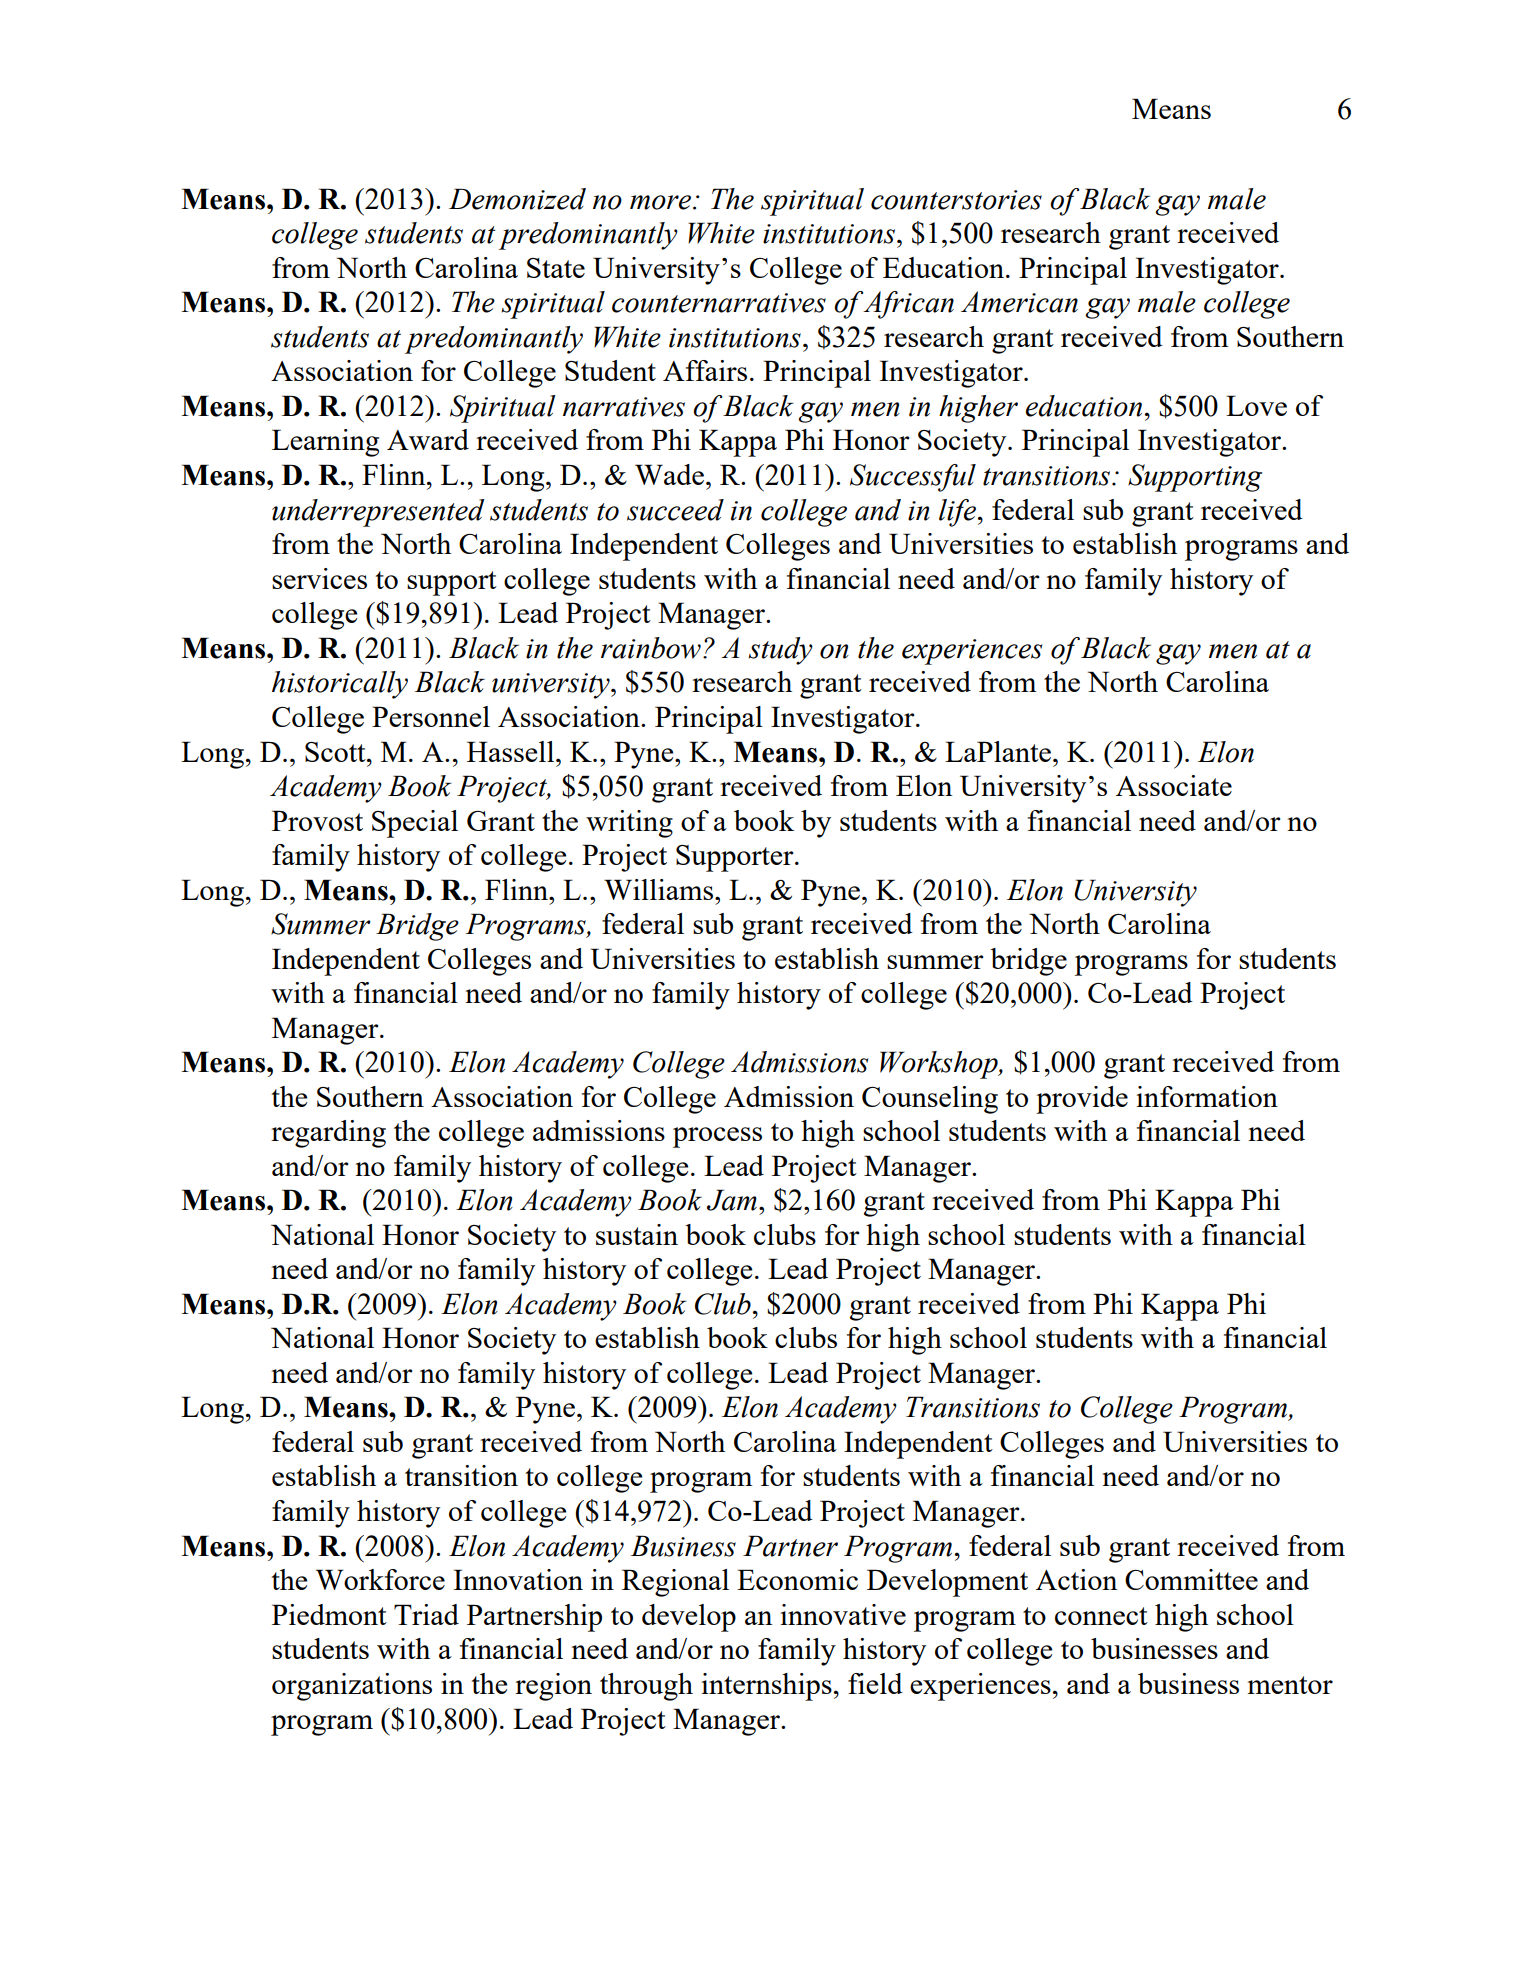 This screenshot has width=1531, height=1982. Describe the element at coordinates (415, 824) in the screenshot. I see `Special` at that location.
